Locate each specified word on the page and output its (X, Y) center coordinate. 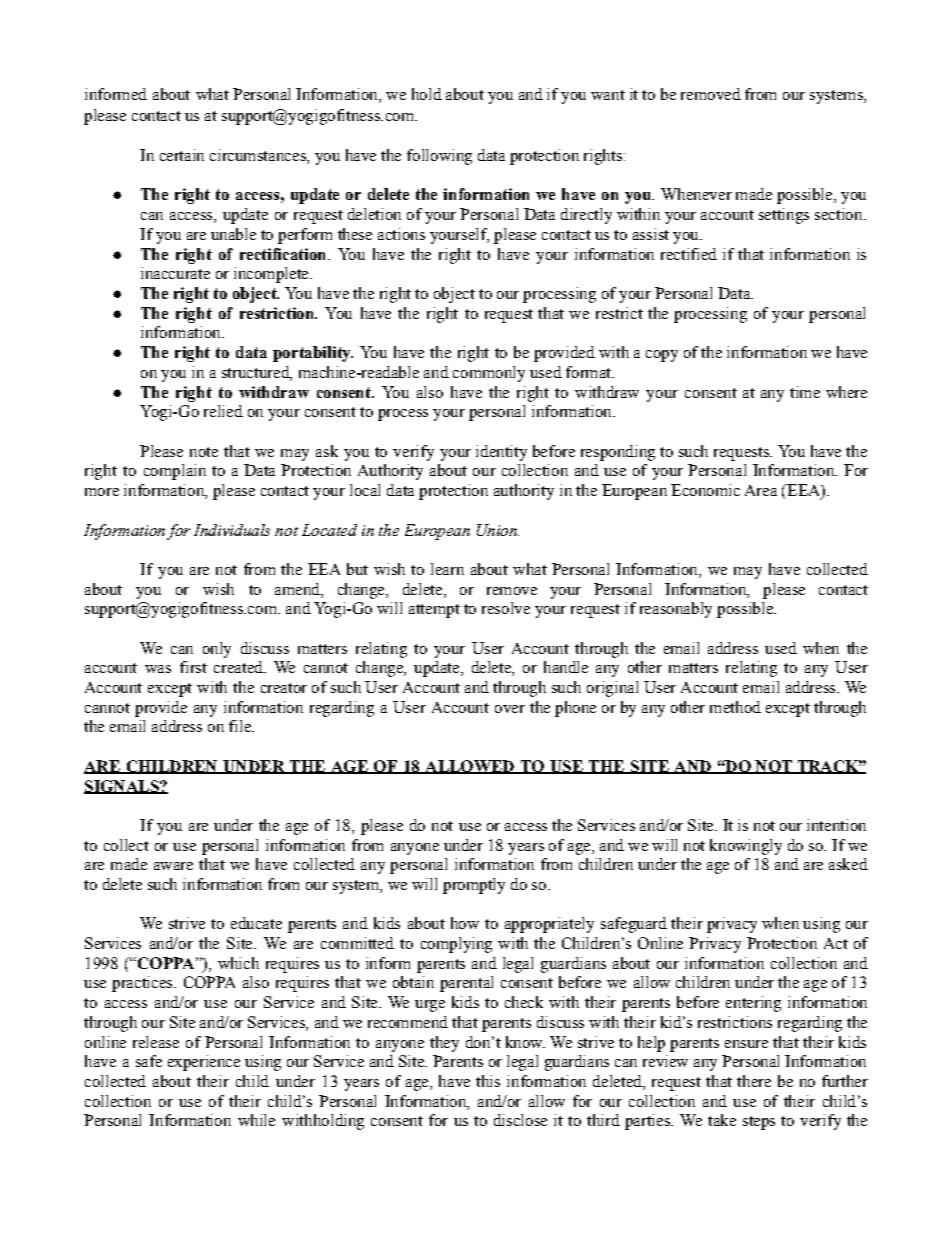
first (193, 667)
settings (784, 216)
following (439, 157)
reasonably (676, 610)
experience (204, 1063)
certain (182, 155)
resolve (506, 608)
